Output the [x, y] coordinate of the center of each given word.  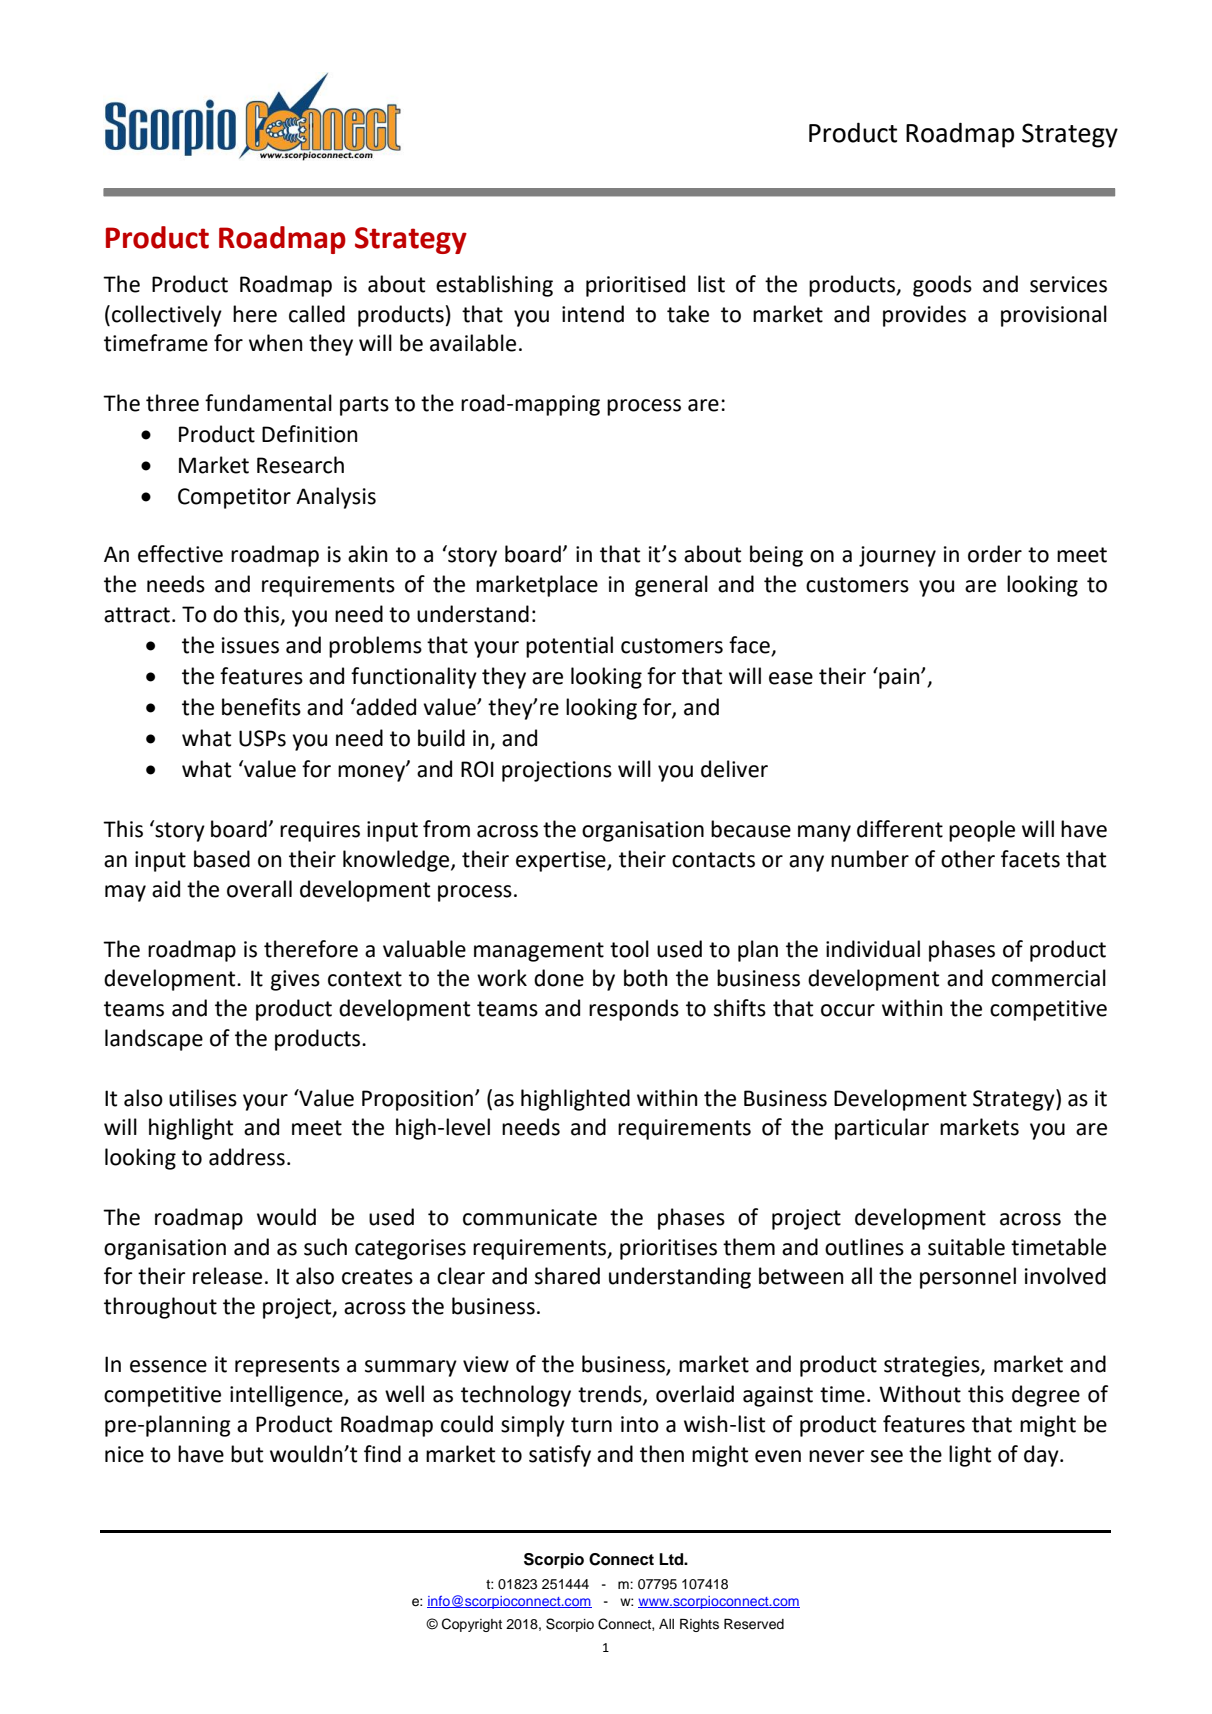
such [325, 1247]
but [247, 1454]
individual [873, 949]
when [275, 343]
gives [295, 980]
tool [629, 949]
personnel [968, 1278]
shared [567, 1276]
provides [924, 316]
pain [899, 678]
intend [593, 314]
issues [250, 645]
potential [569, 647]
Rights [699, 1625]
